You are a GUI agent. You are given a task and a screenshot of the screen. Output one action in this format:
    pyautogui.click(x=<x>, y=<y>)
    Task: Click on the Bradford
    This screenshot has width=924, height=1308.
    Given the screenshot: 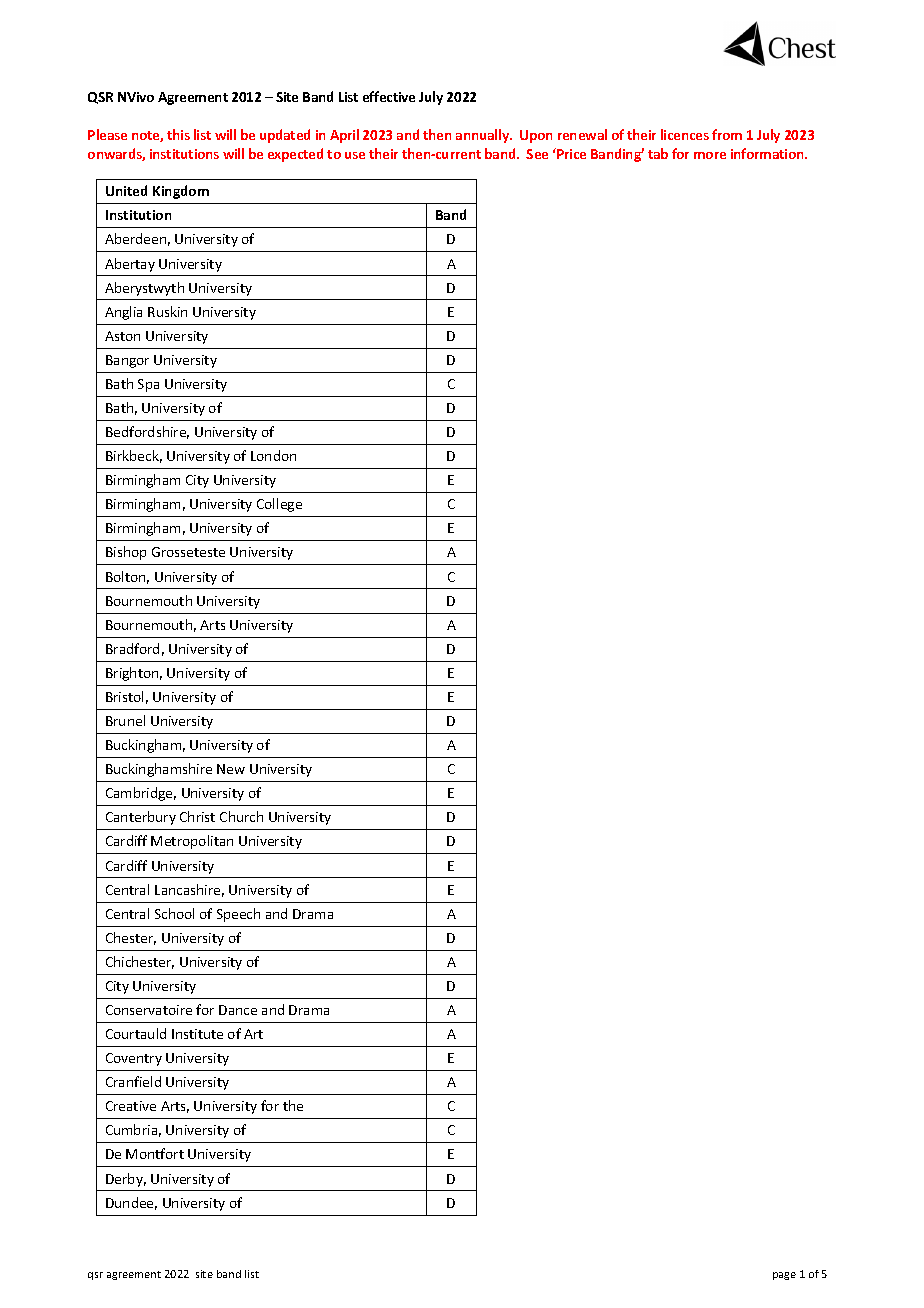 What is the action you would take?
    pyautogui.click(x=132, y=648)
